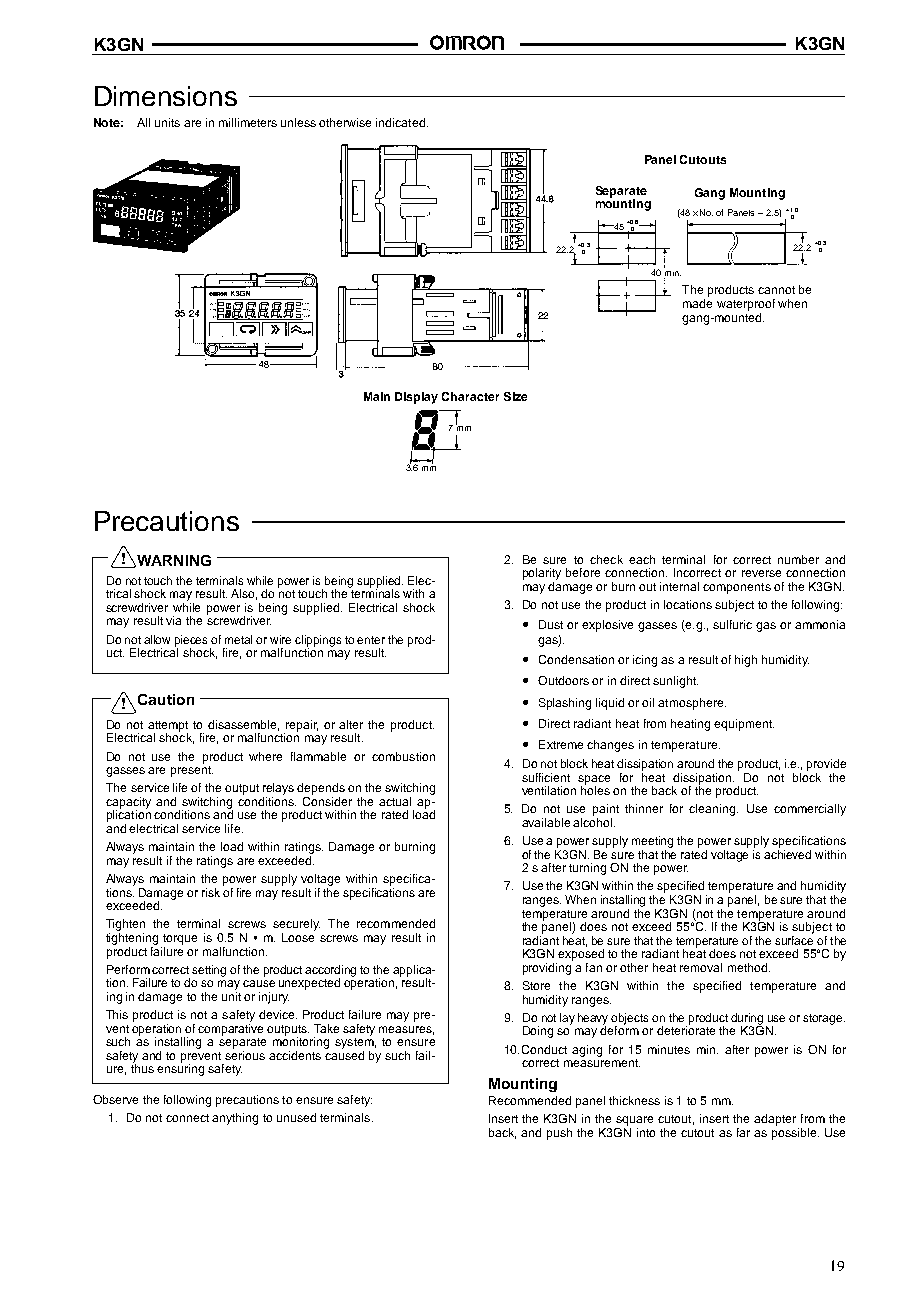  I want to click on equipment, so click(744, 725).
